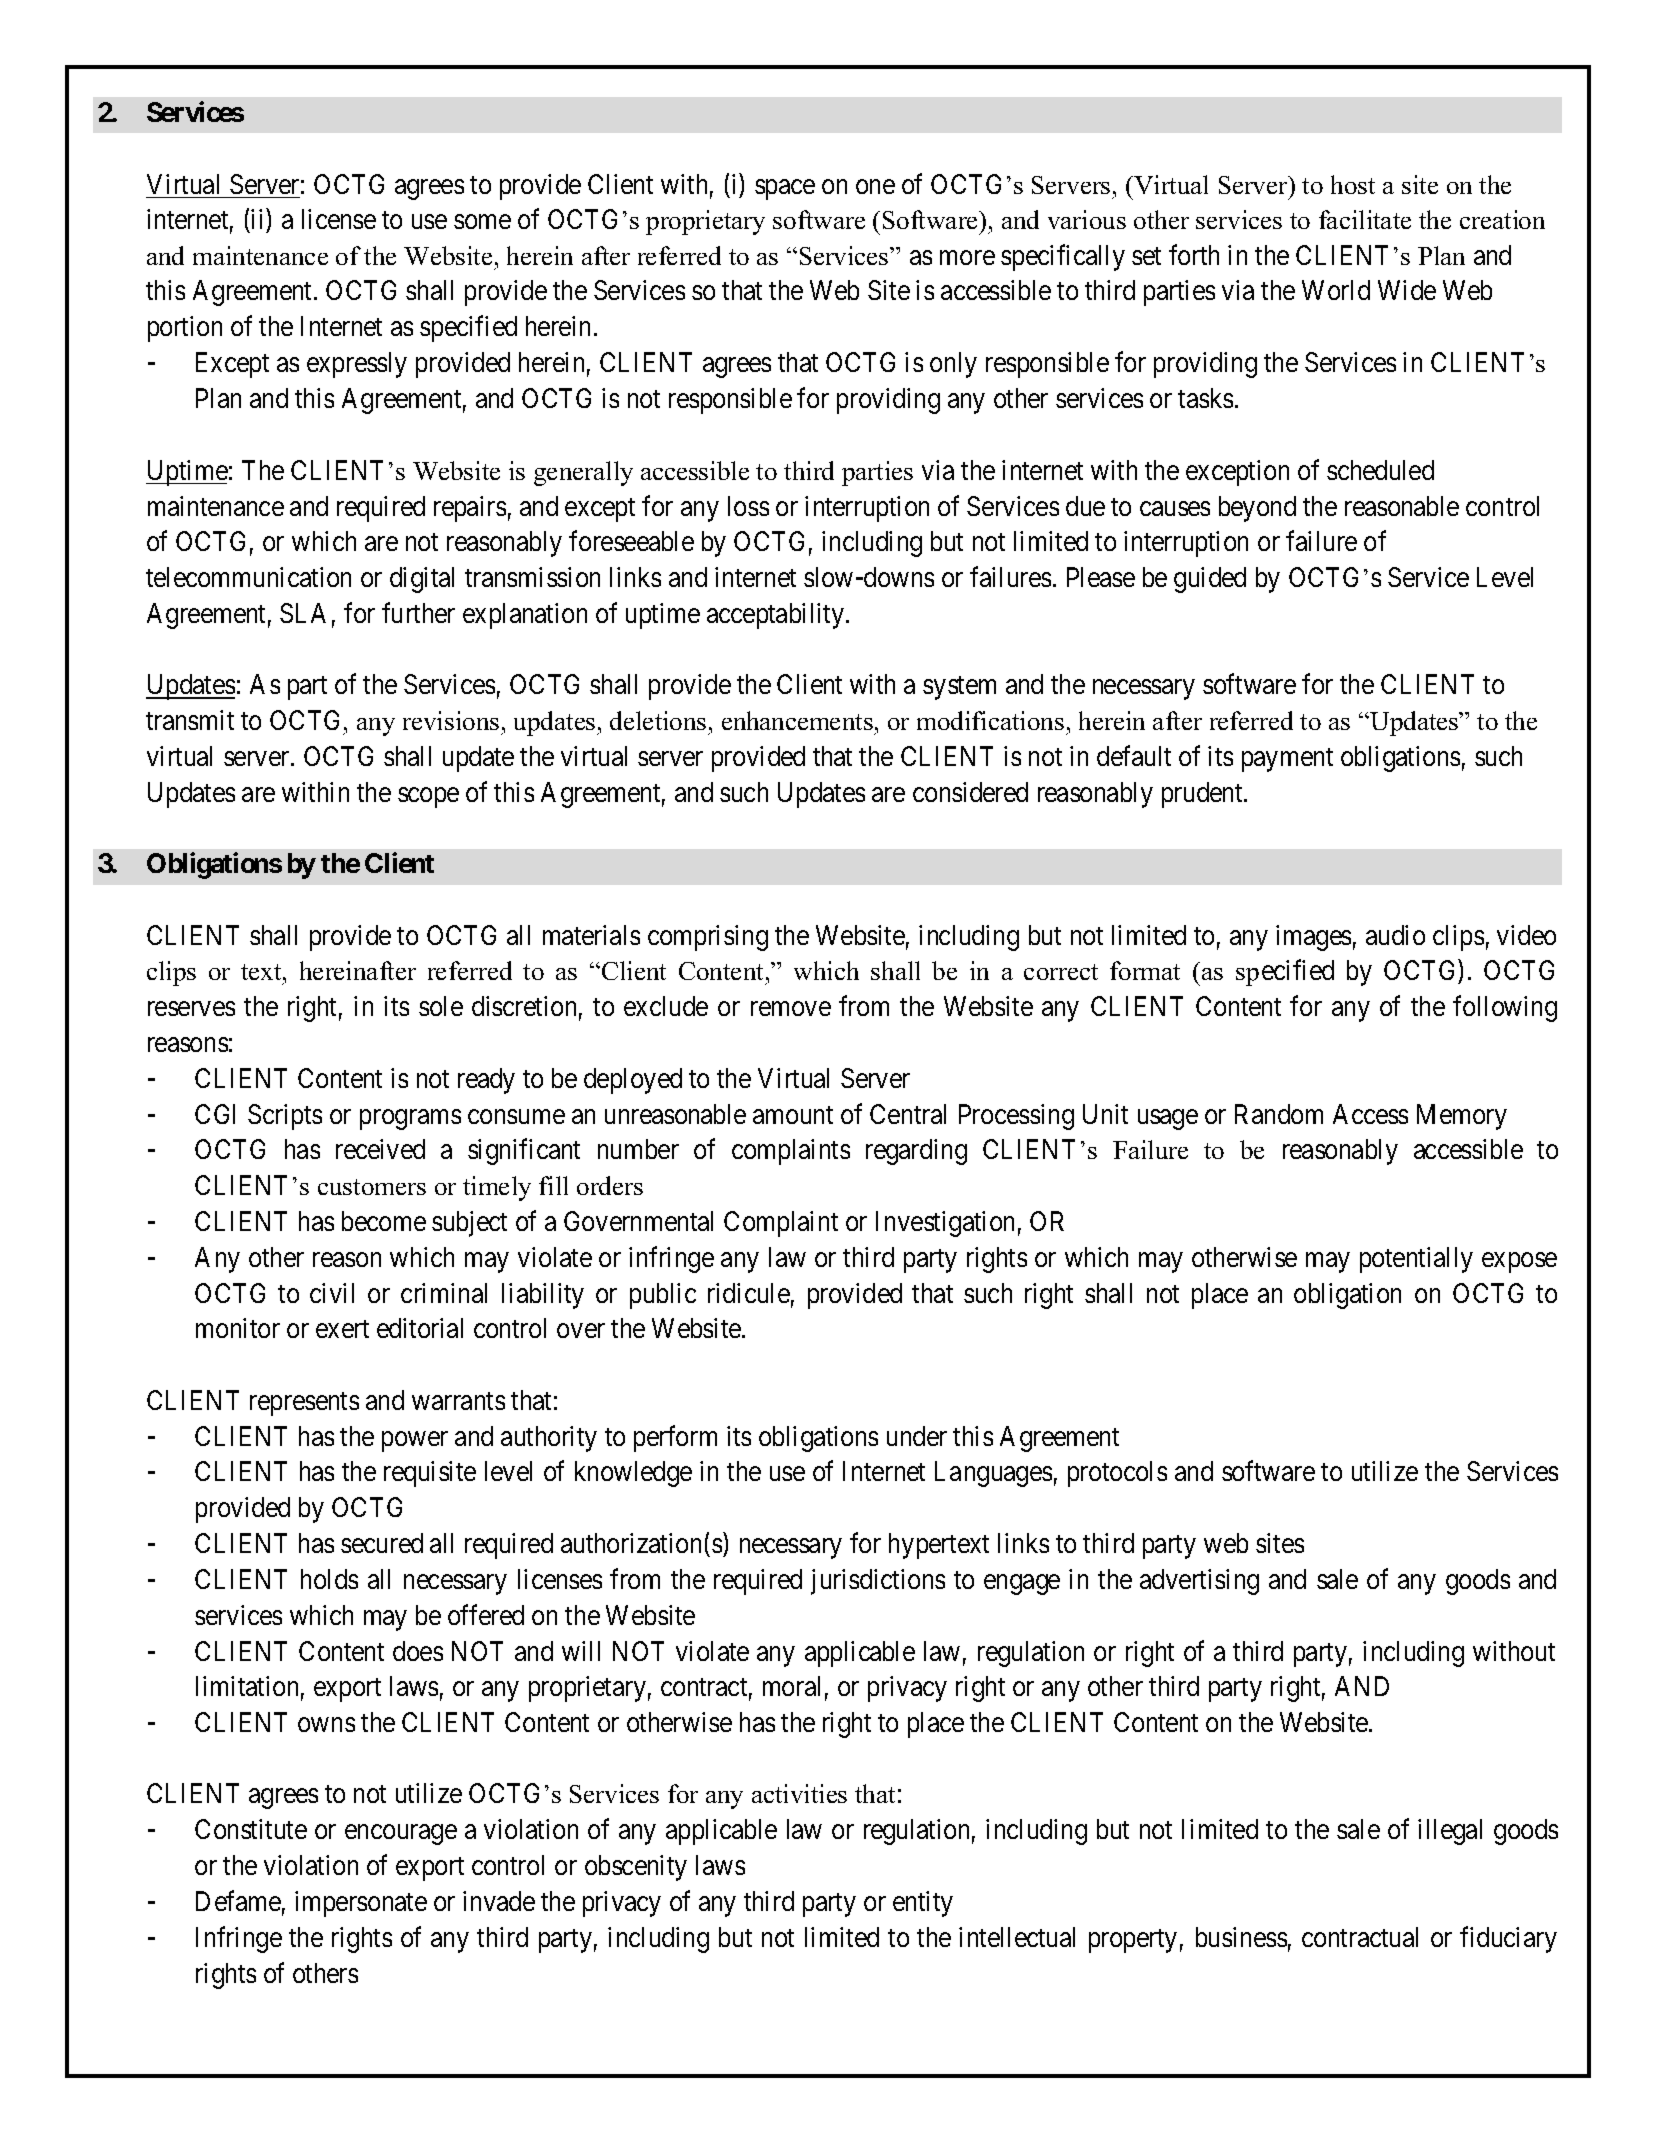 The image size is (1655, 2142). I want to click on potentially, so click(1416, 1260).
